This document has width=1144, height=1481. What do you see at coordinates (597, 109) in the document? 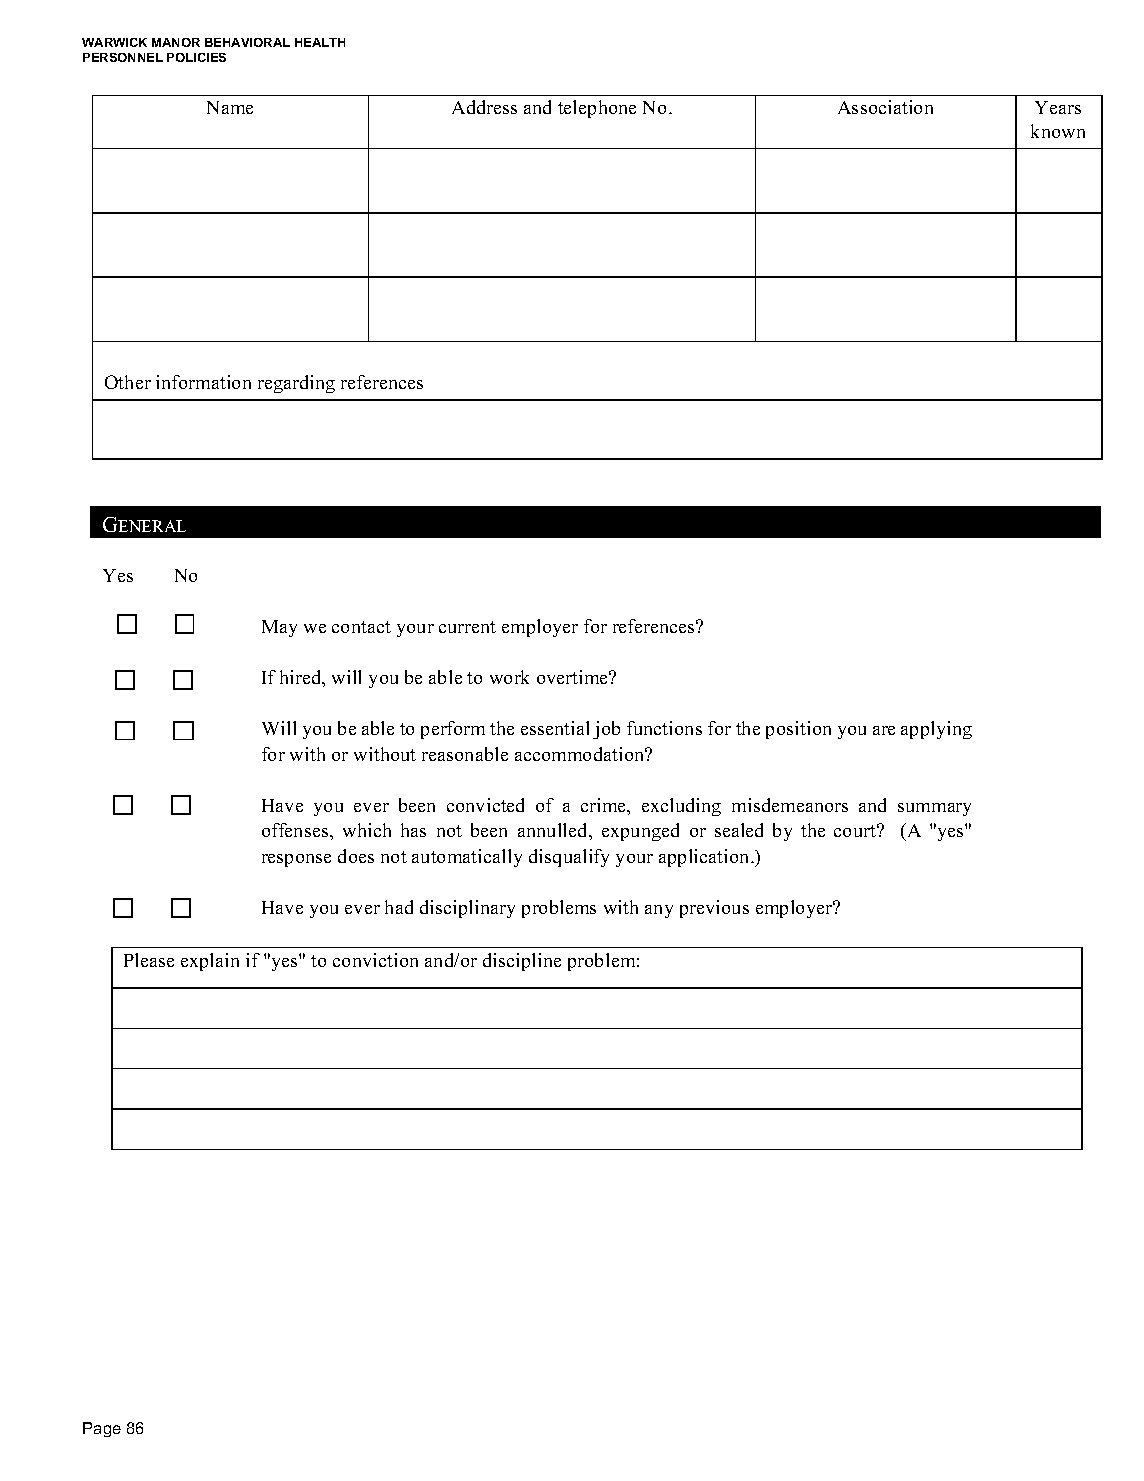
I see `telephone` at bounding box center [597, 109].
